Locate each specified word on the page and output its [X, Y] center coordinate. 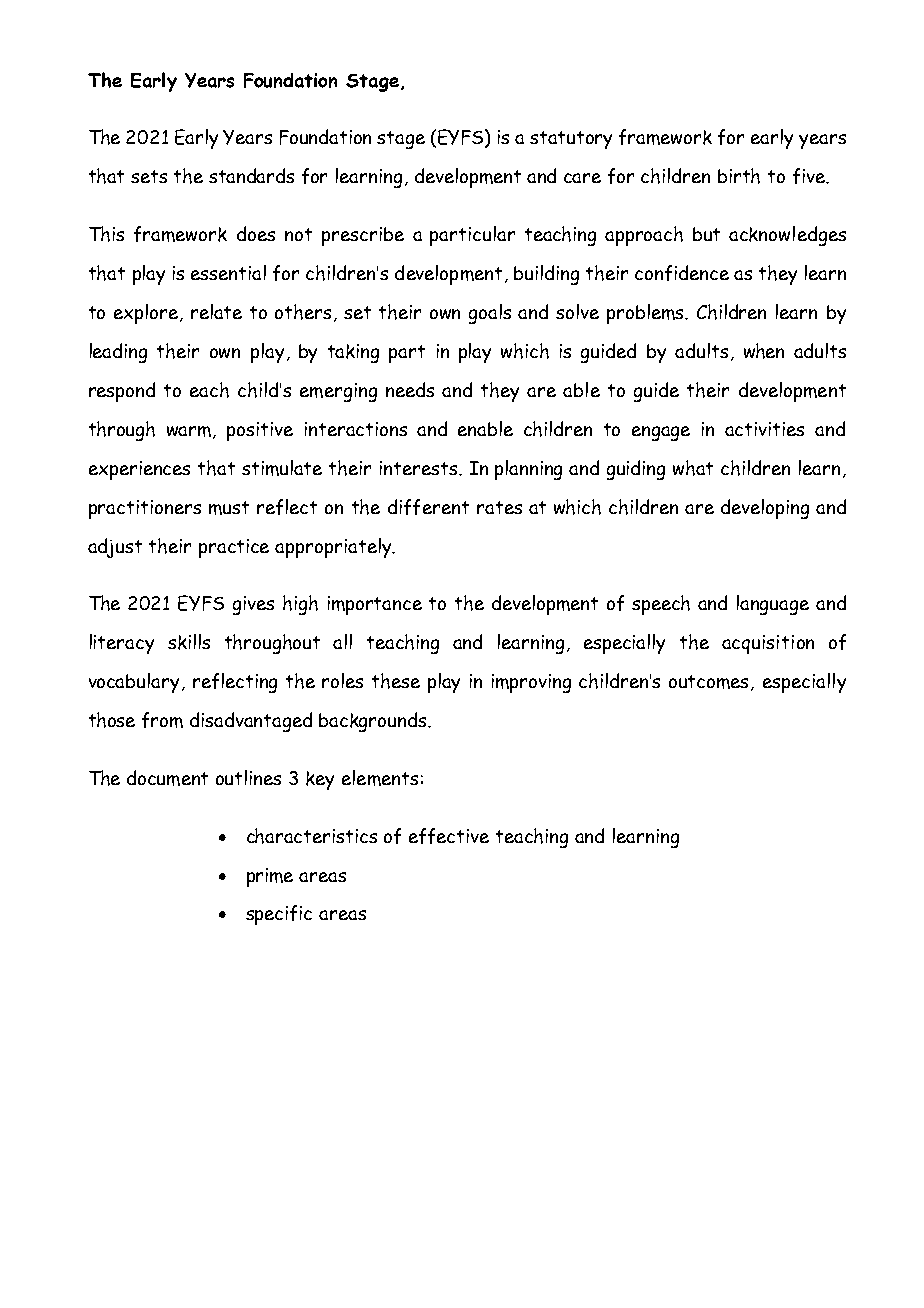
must [229, 508]
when [764, 351]
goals [490, 314]
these [396, 681]
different [428, 507]
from [162, 720]
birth [739, 176]
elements [380, 778]
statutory [571, 140]
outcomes [710, 683]
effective [449, 836]
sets [149, 176]
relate [216, 311]
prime [270, 877]
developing [765, 509]
